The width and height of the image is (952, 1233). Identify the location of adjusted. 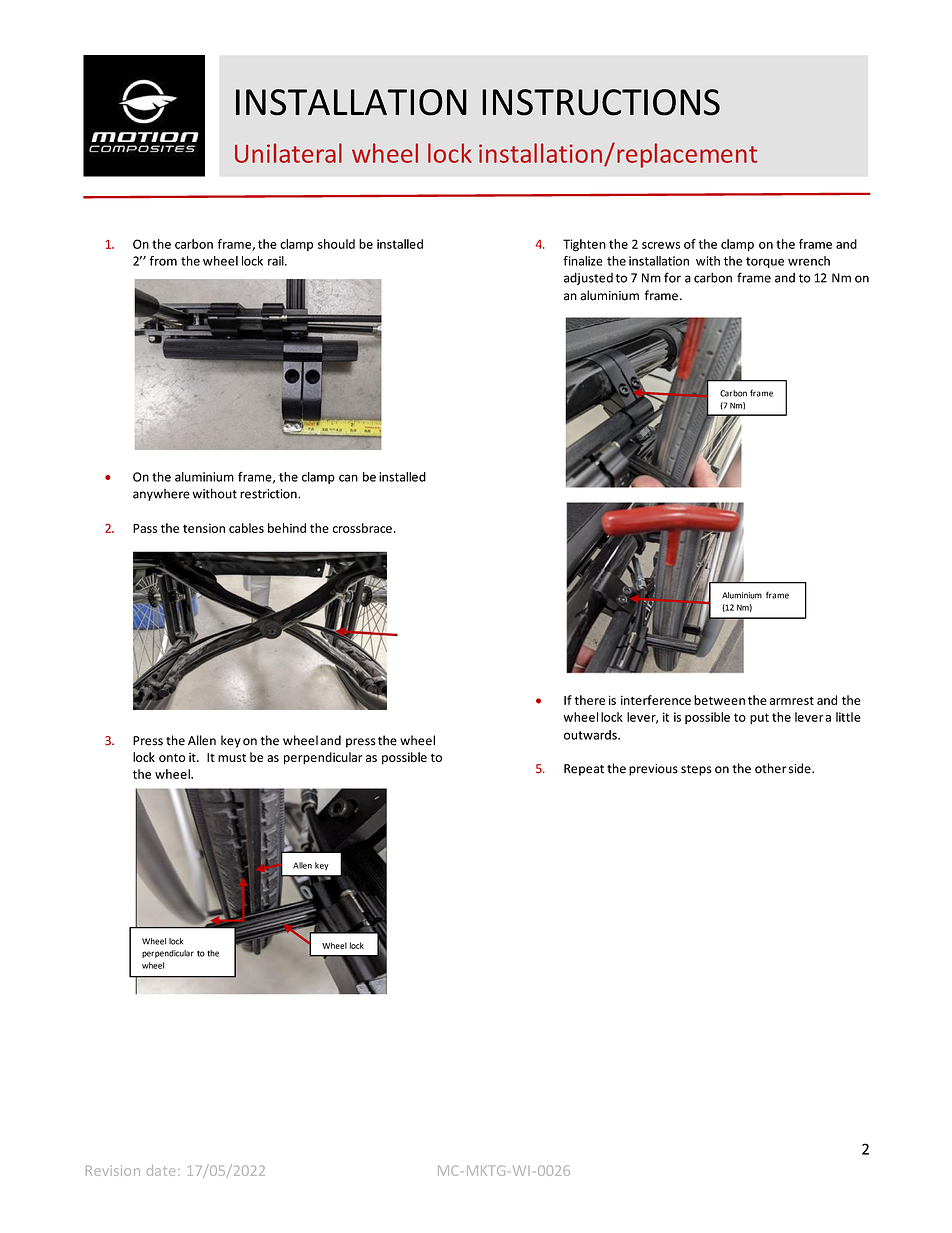
(588, 278).
